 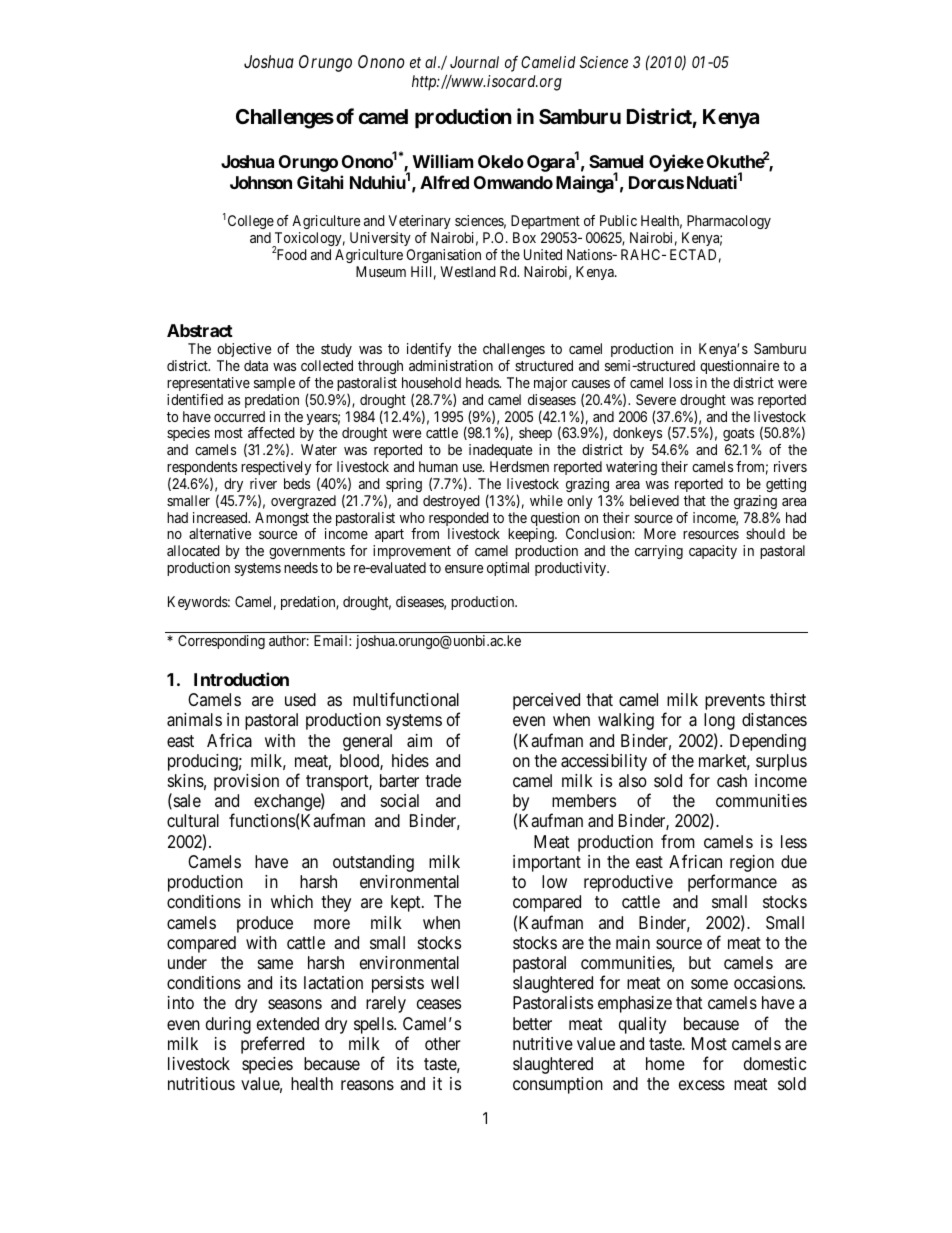 What do you see at coordinates (500, 451) in the screenshot?
I see `inadequate` at bounding box center [500, 451].
